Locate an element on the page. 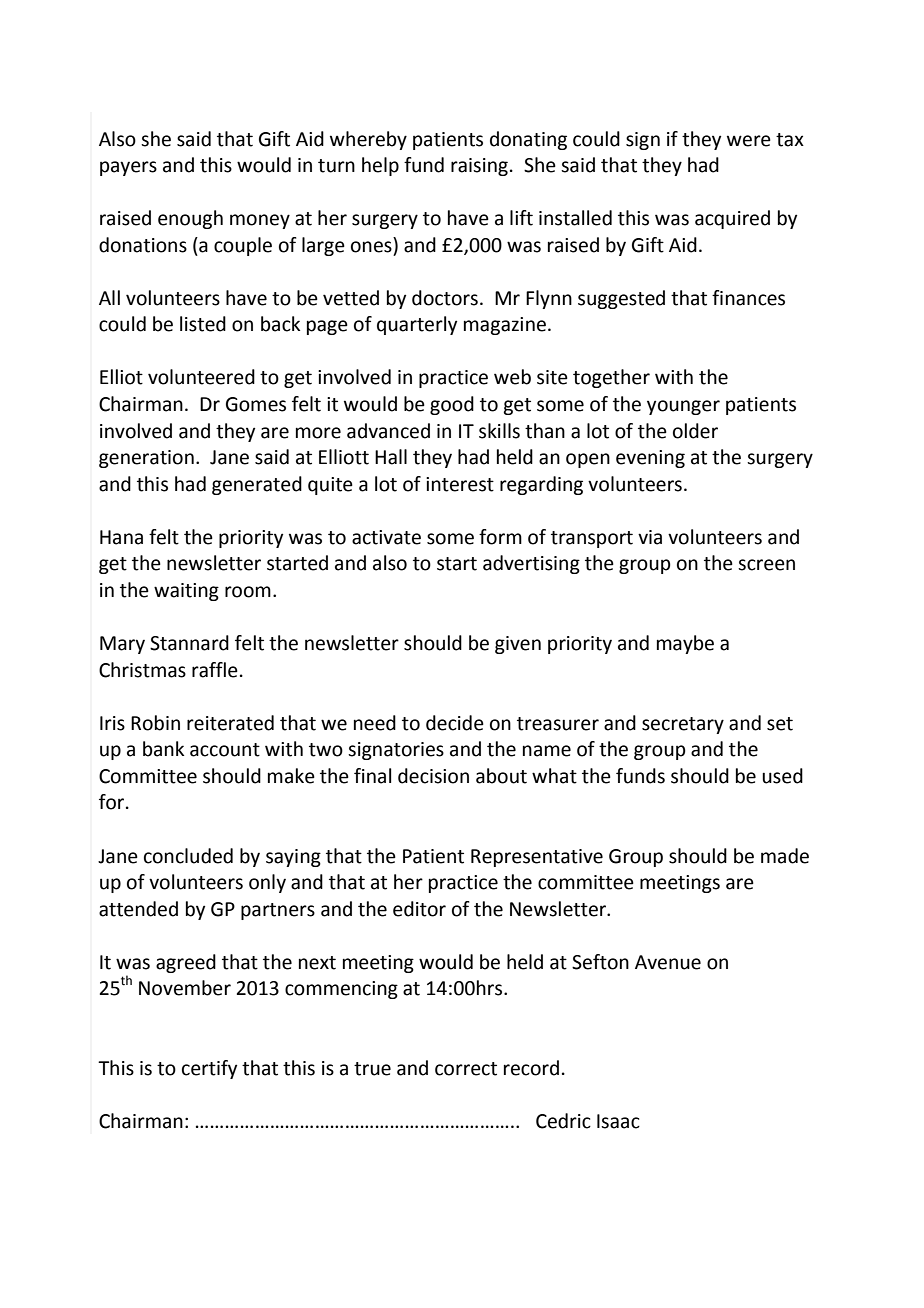 The image size is (924, 1308). Stannard is located at coordinates (189, 643).
